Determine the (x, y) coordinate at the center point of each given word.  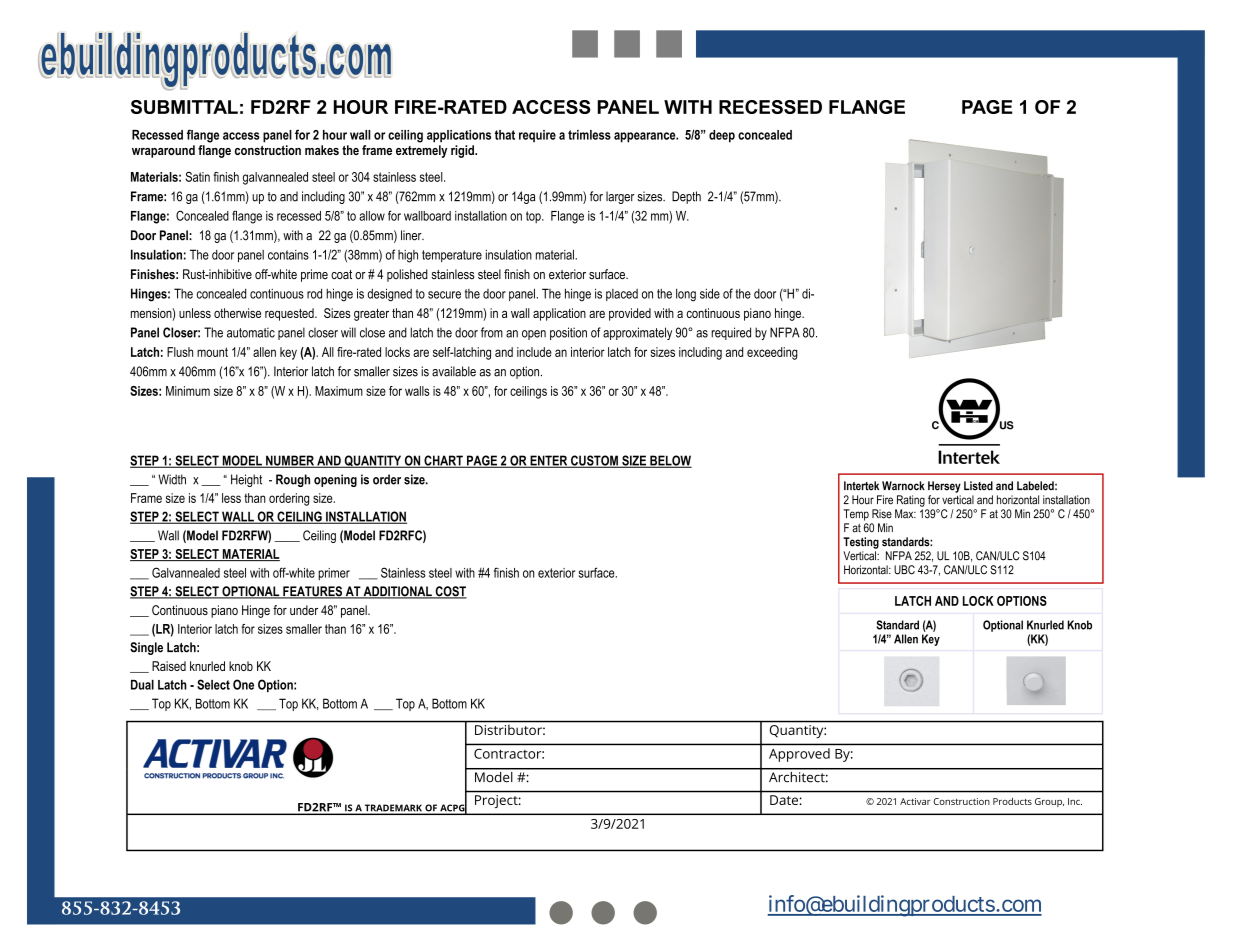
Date (784, 800)
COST (450, 592)
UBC (904, 570)
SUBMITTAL (184, 107)
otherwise (237, 313)
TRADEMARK (393, 809)
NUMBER (290, 461)
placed (622, 295)
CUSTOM (594, 461)
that (505, 135)
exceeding (772, 353)
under (304, 610)
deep (722, 136)
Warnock (903, 486)
